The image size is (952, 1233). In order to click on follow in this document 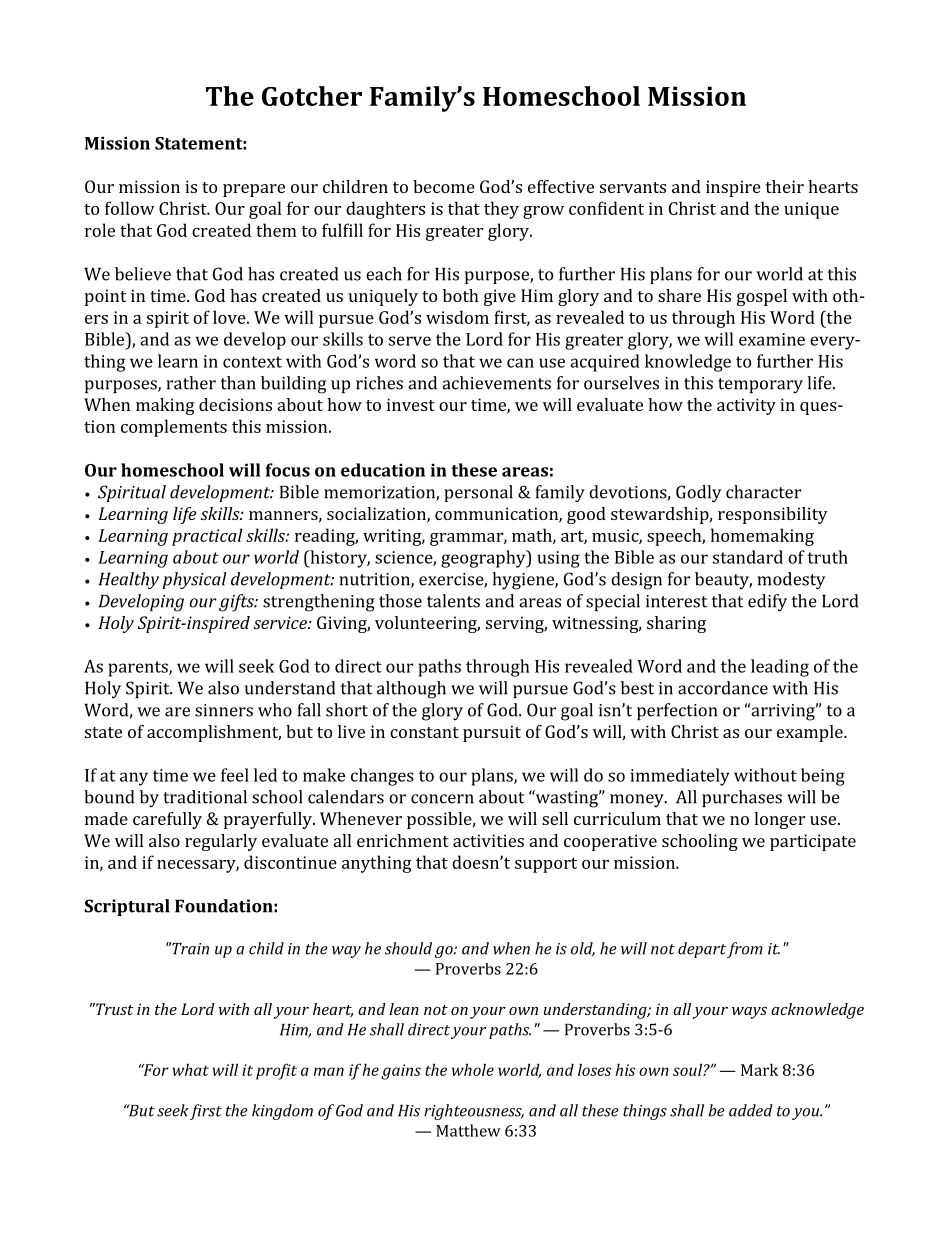, I will do `click(130, 208)`.
